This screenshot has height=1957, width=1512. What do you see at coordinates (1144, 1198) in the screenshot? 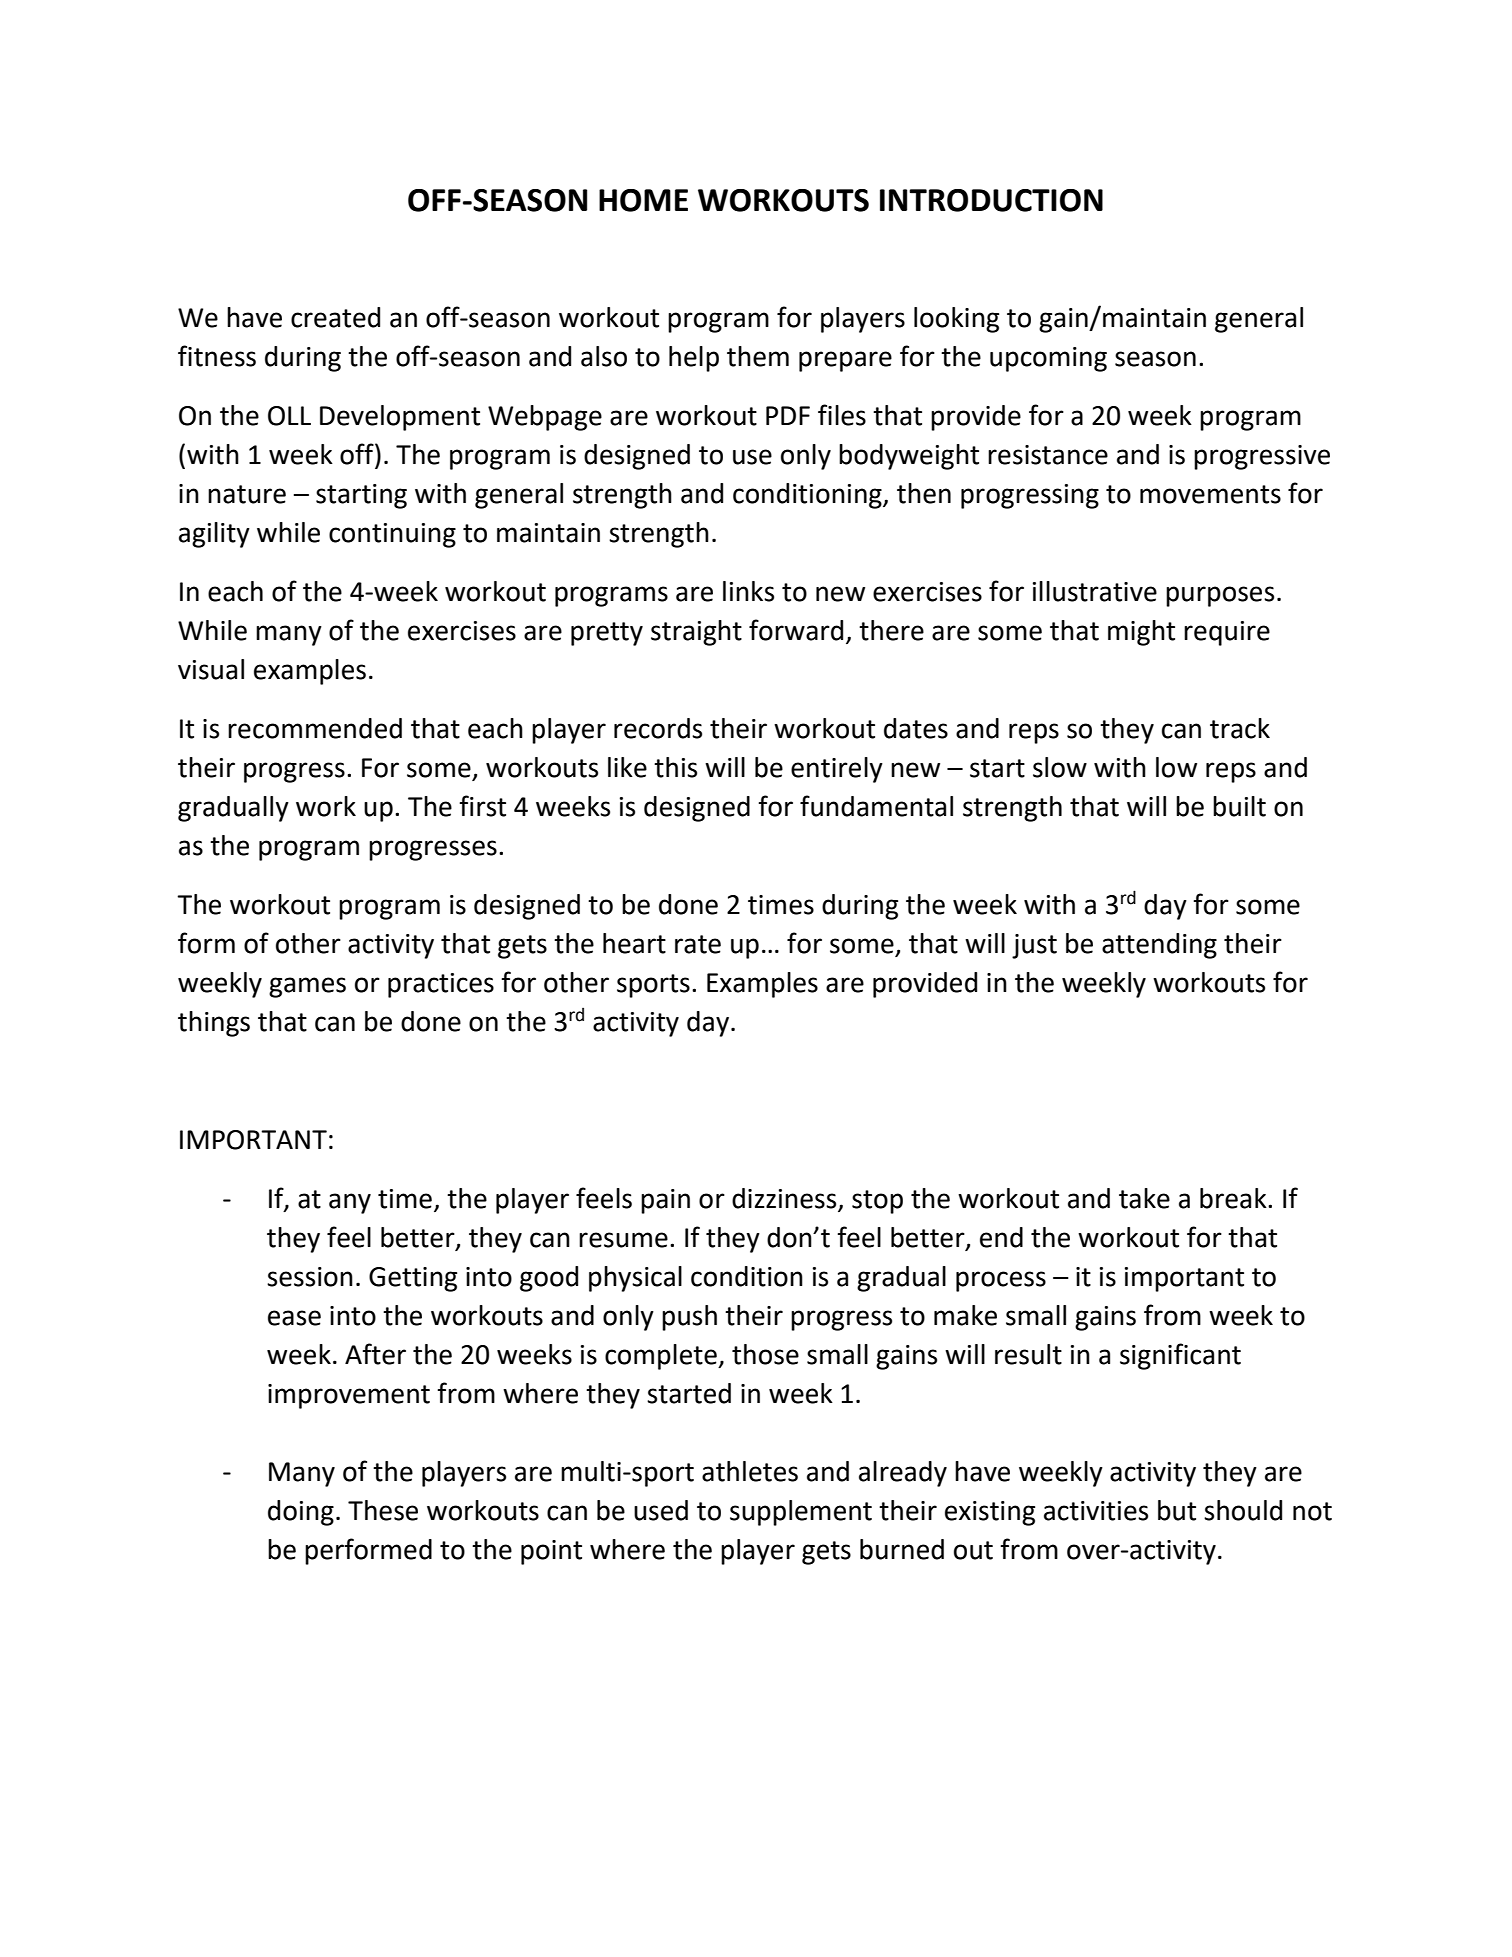
I see `take` at bounding box center [1144, 1198].
